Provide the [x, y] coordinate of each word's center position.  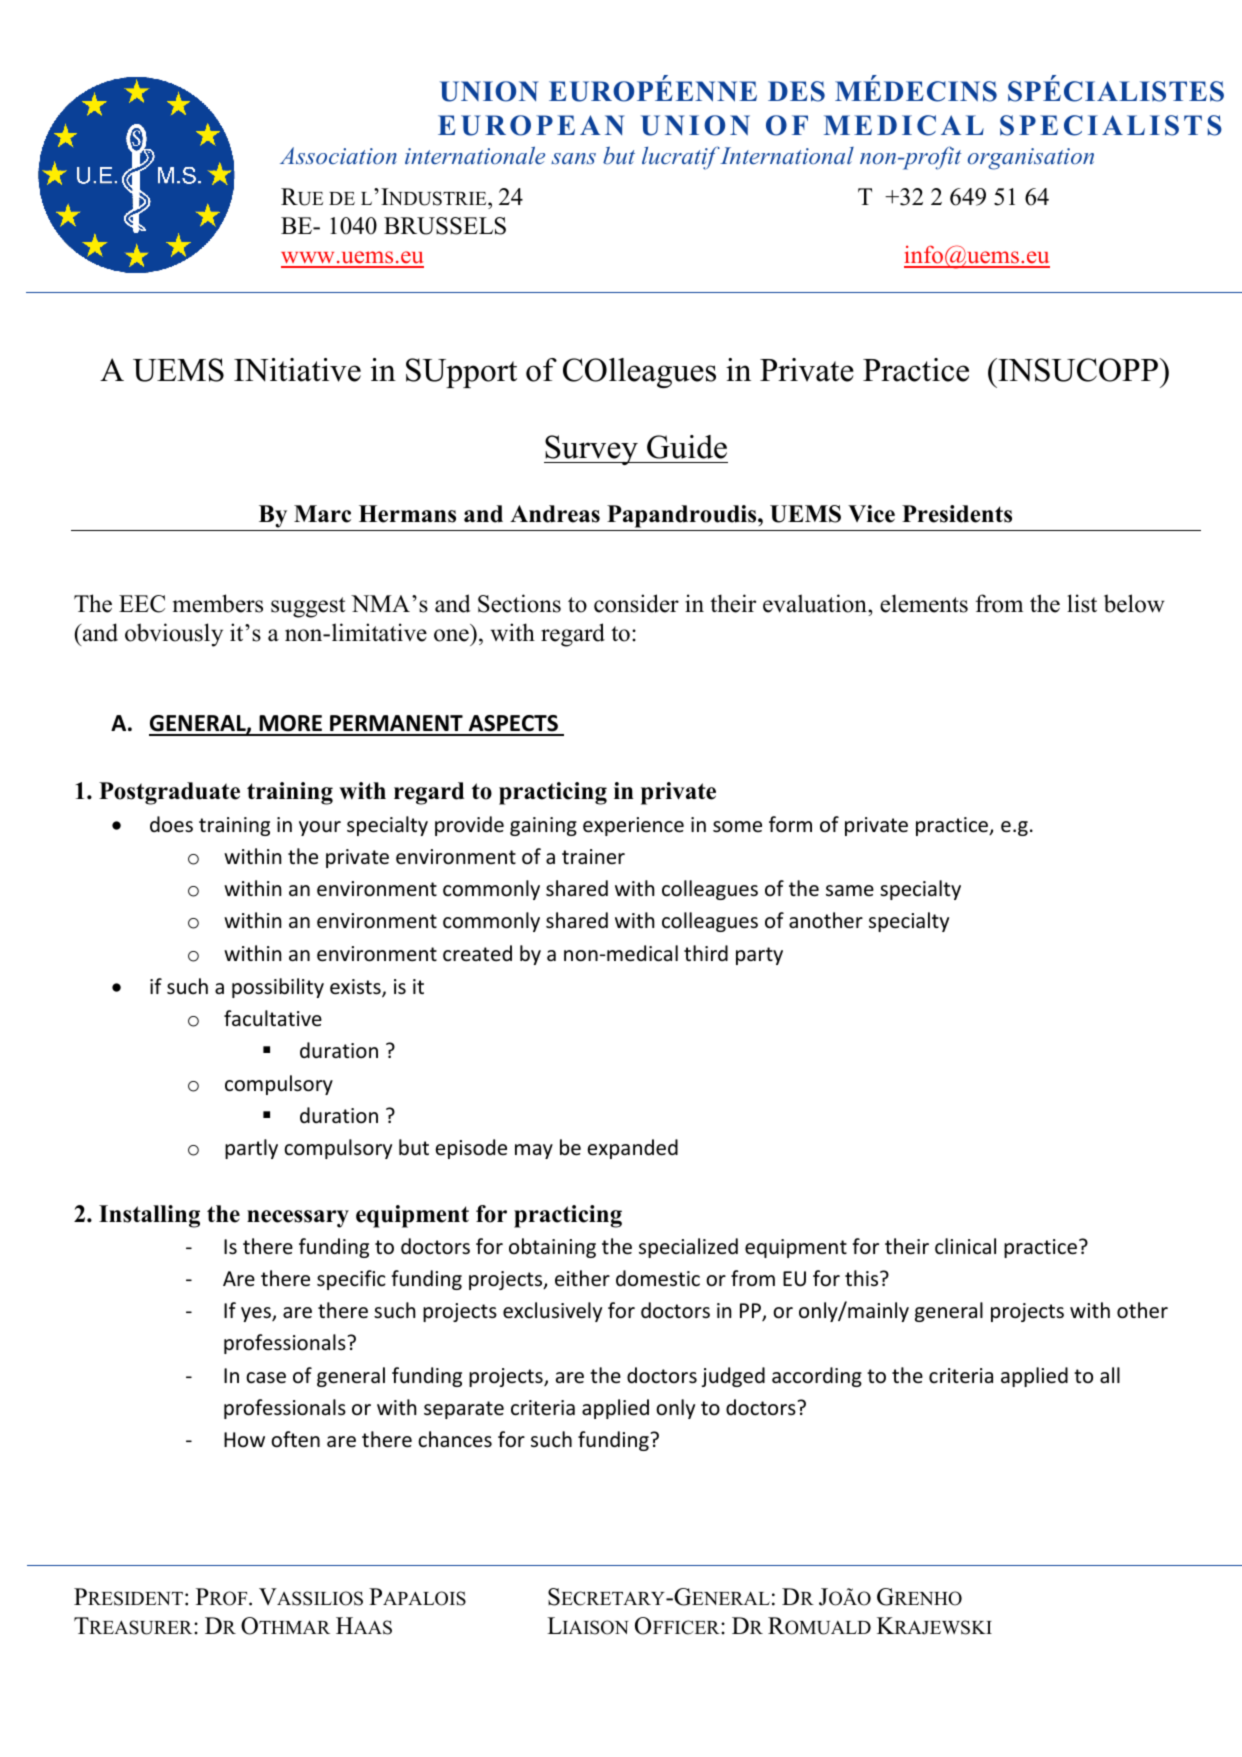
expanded [633, 1149]
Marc [322, 514]
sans [573, 158]
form [790, 824]
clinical [965, 1246]
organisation [1031, 159]
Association [338, 155]
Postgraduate [169, 793]
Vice [871, 514]
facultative [273, 1018]
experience [633, 826]
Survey [592, 450]
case [266, 1378]
